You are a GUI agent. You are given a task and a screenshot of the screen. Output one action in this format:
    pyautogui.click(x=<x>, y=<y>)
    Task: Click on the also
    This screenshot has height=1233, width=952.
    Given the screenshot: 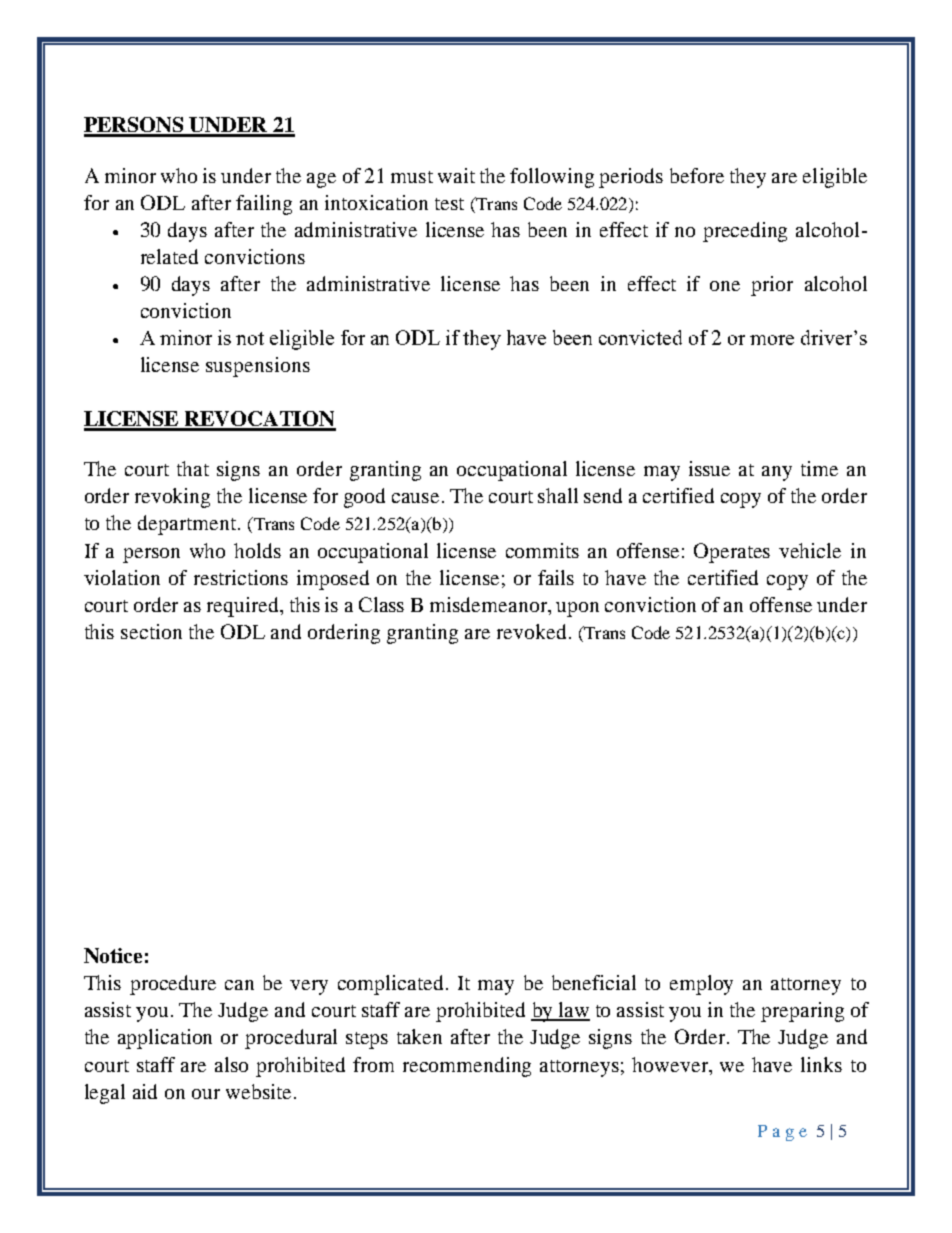 What is the action you would take?
    pyautogui.click(x=231, y=1064)
